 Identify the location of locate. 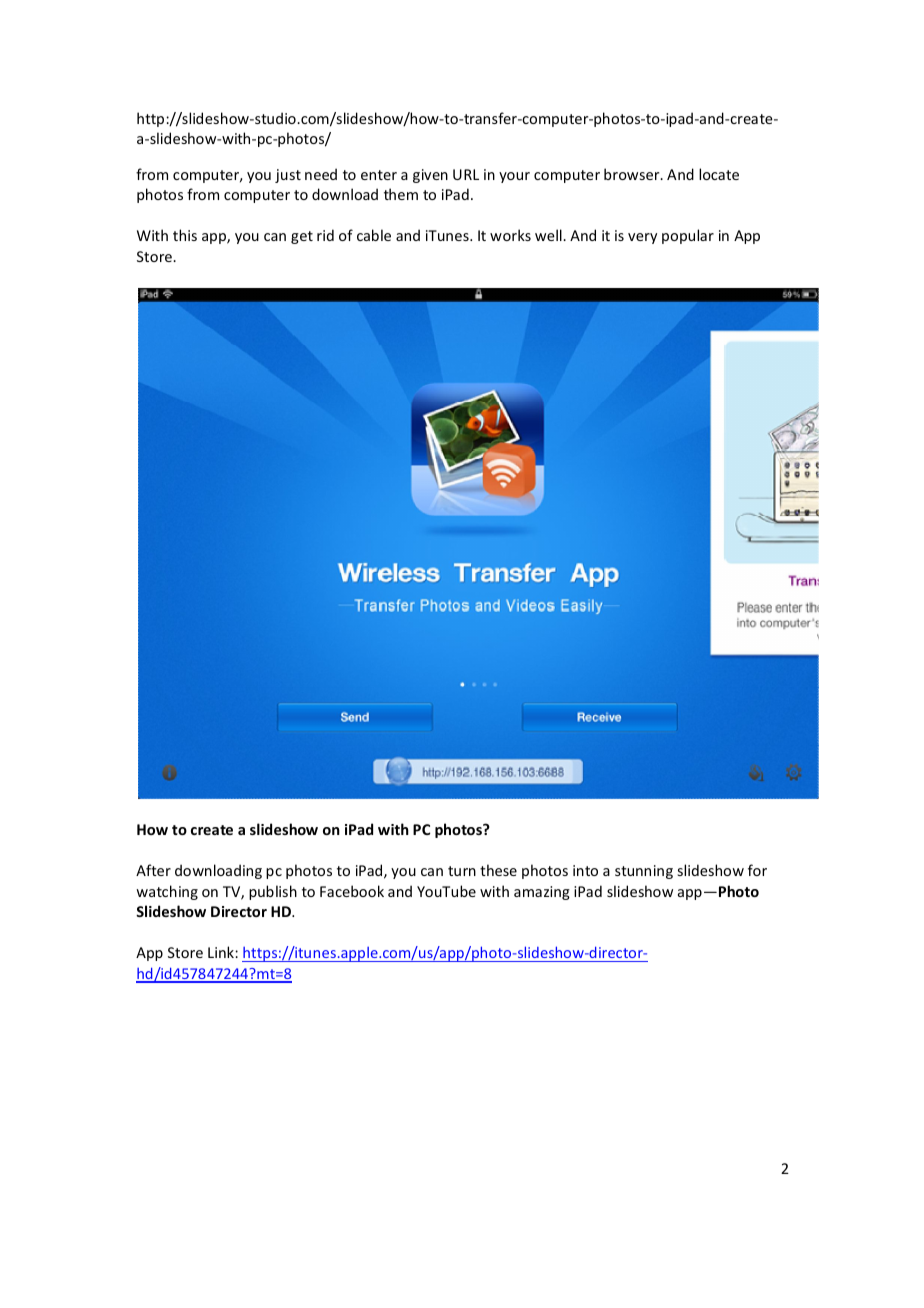
(719, 174).
